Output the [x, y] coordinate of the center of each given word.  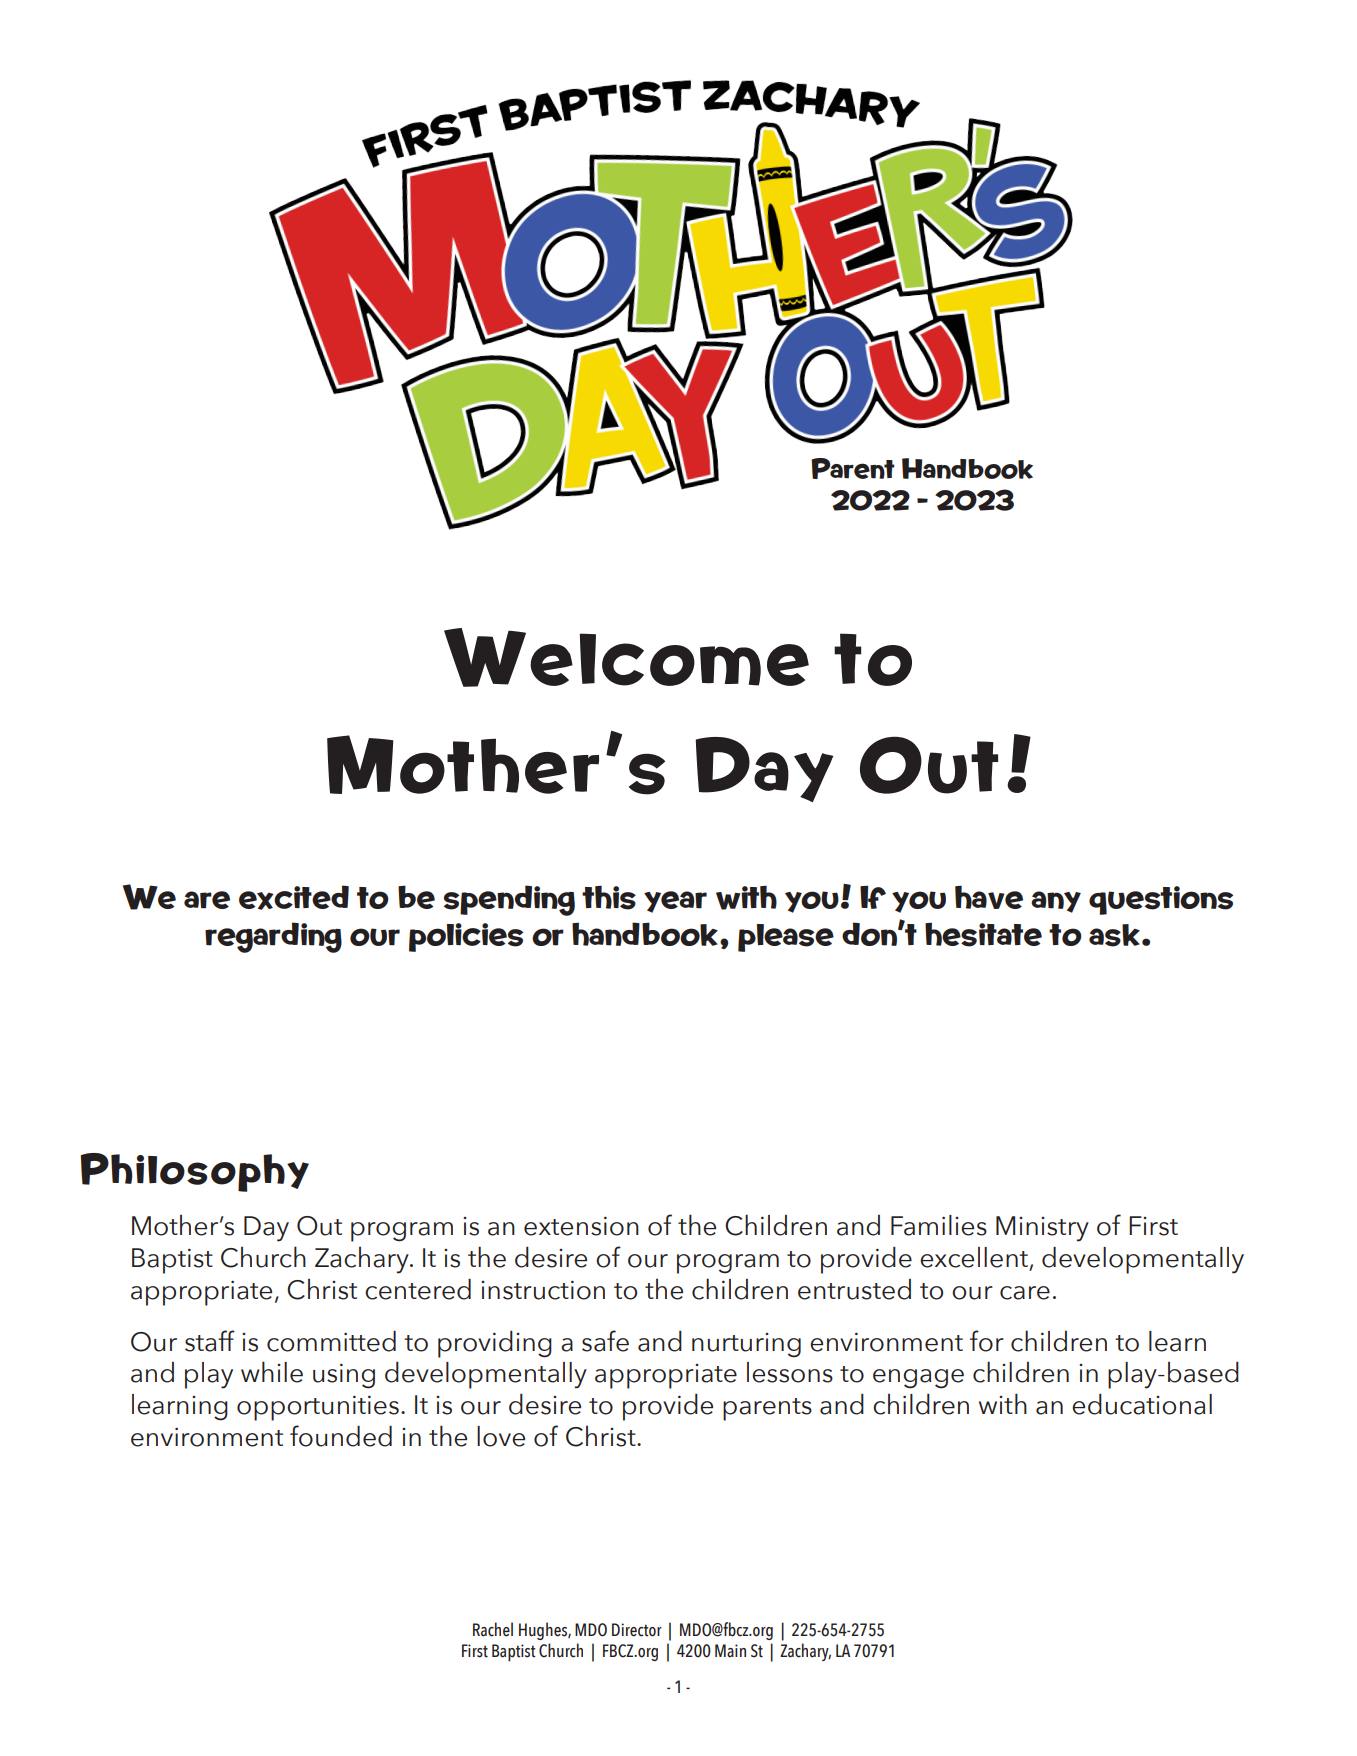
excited [294, 897]
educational [1142, 1404]
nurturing [746, 1345]
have [989, 897]
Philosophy [194, 1172]
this [609, 898]
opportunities [318, 1408]
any [1056, 902]
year [675, 902]
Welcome [626, 657]
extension [581, 1226]
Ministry [1042, 1229]
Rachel [493, 1629]
